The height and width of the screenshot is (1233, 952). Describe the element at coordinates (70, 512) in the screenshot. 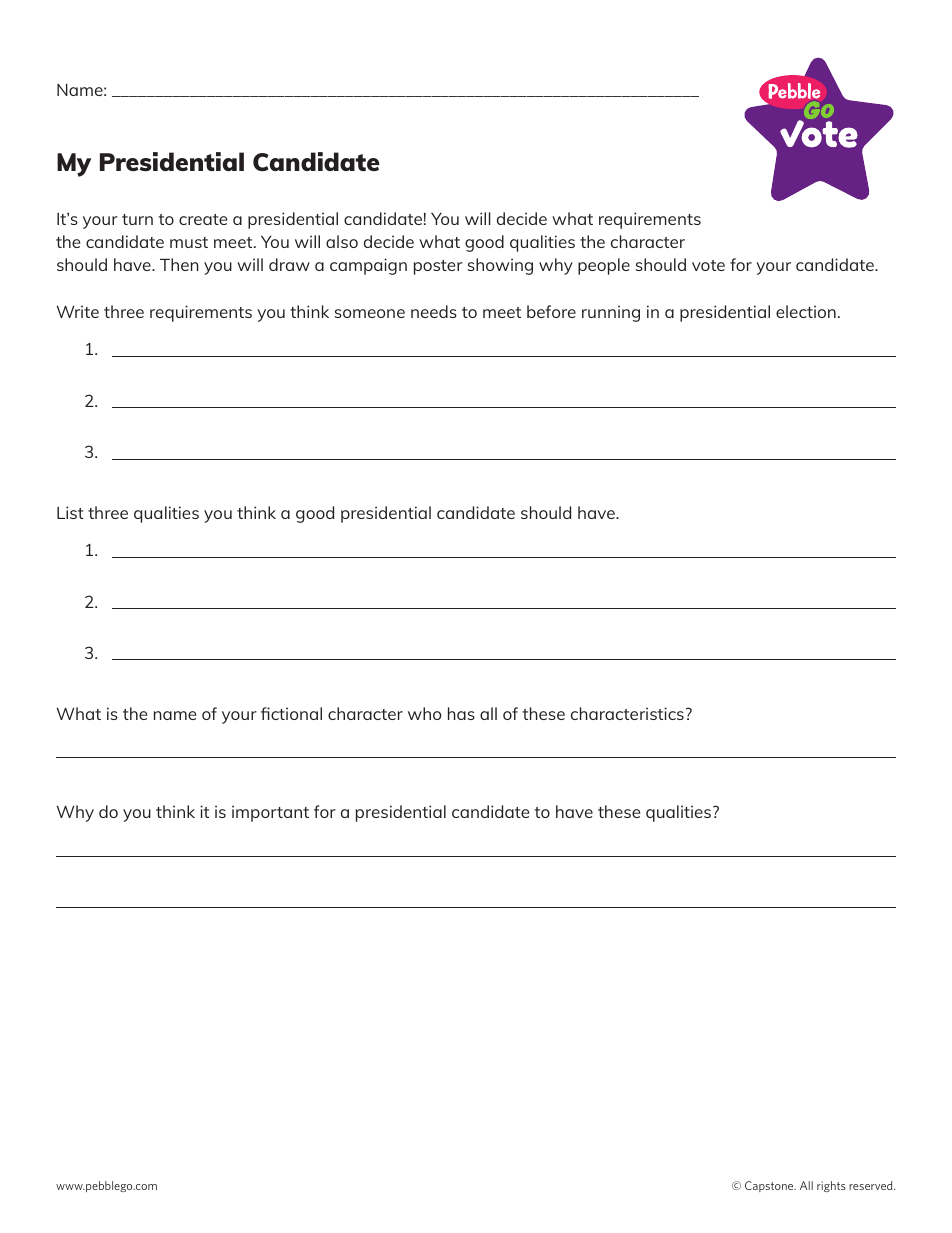

I see `List` at that location.
